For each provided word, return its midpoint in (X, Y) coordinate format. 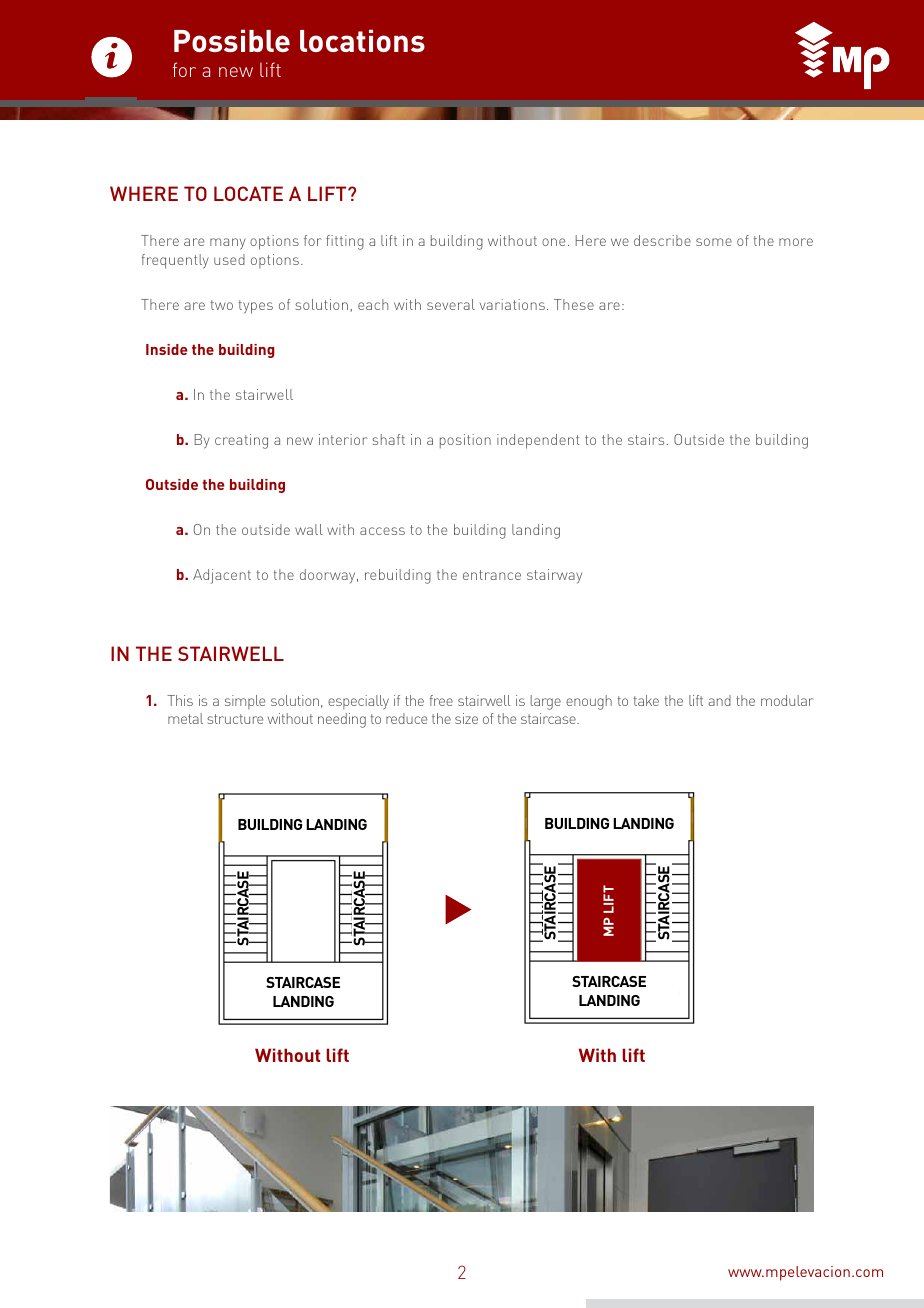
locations (362, 40)
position (465, 441)
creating (241, 441)
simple (245, 702)
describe (662, 240)
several (451, 304)
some (714, 242)
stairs (646, 439)
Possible (232, 40)
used (229, 259)
